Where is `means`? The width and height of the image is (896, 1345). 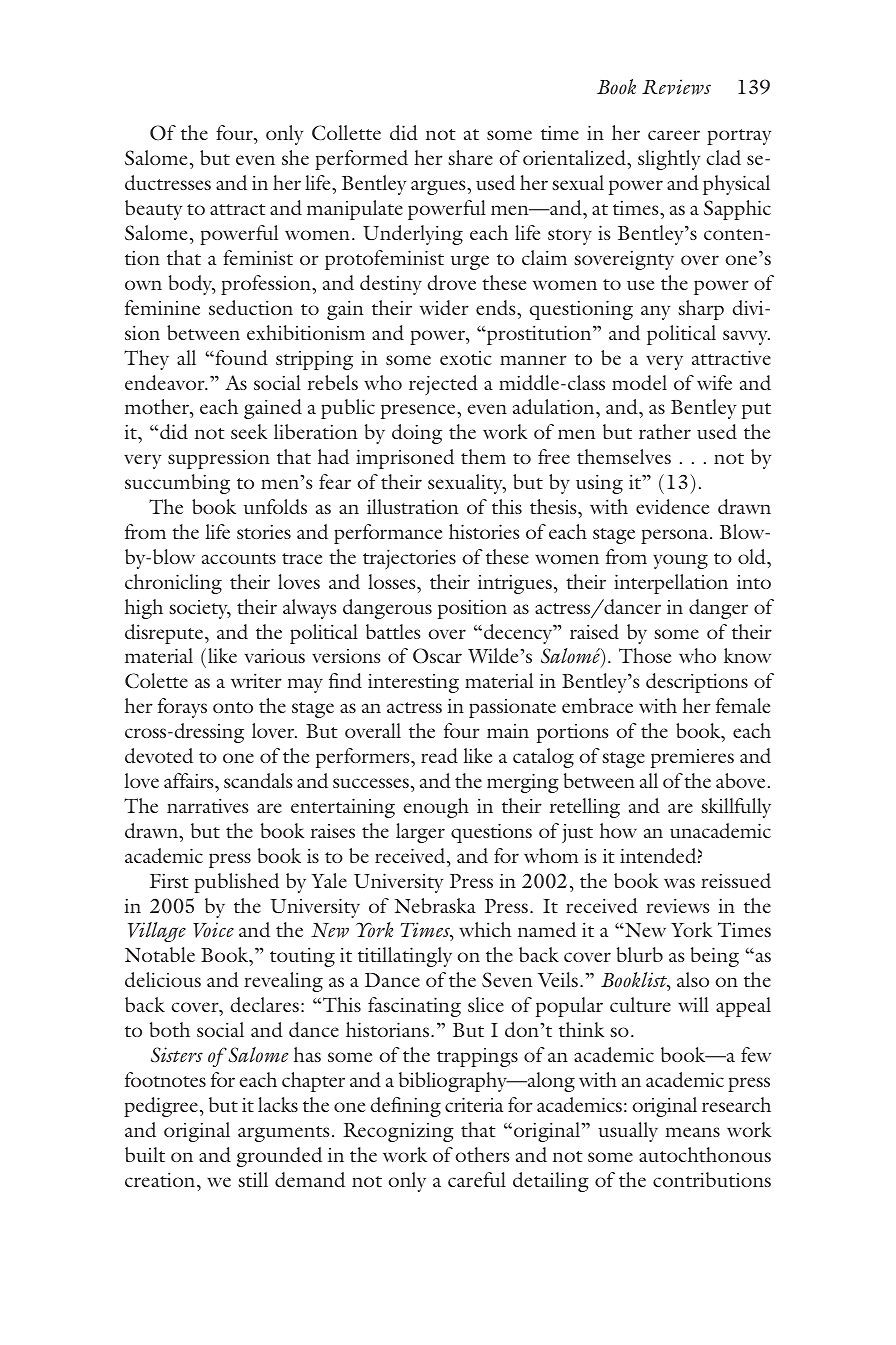 means is located at coordinates (692, 1132).
